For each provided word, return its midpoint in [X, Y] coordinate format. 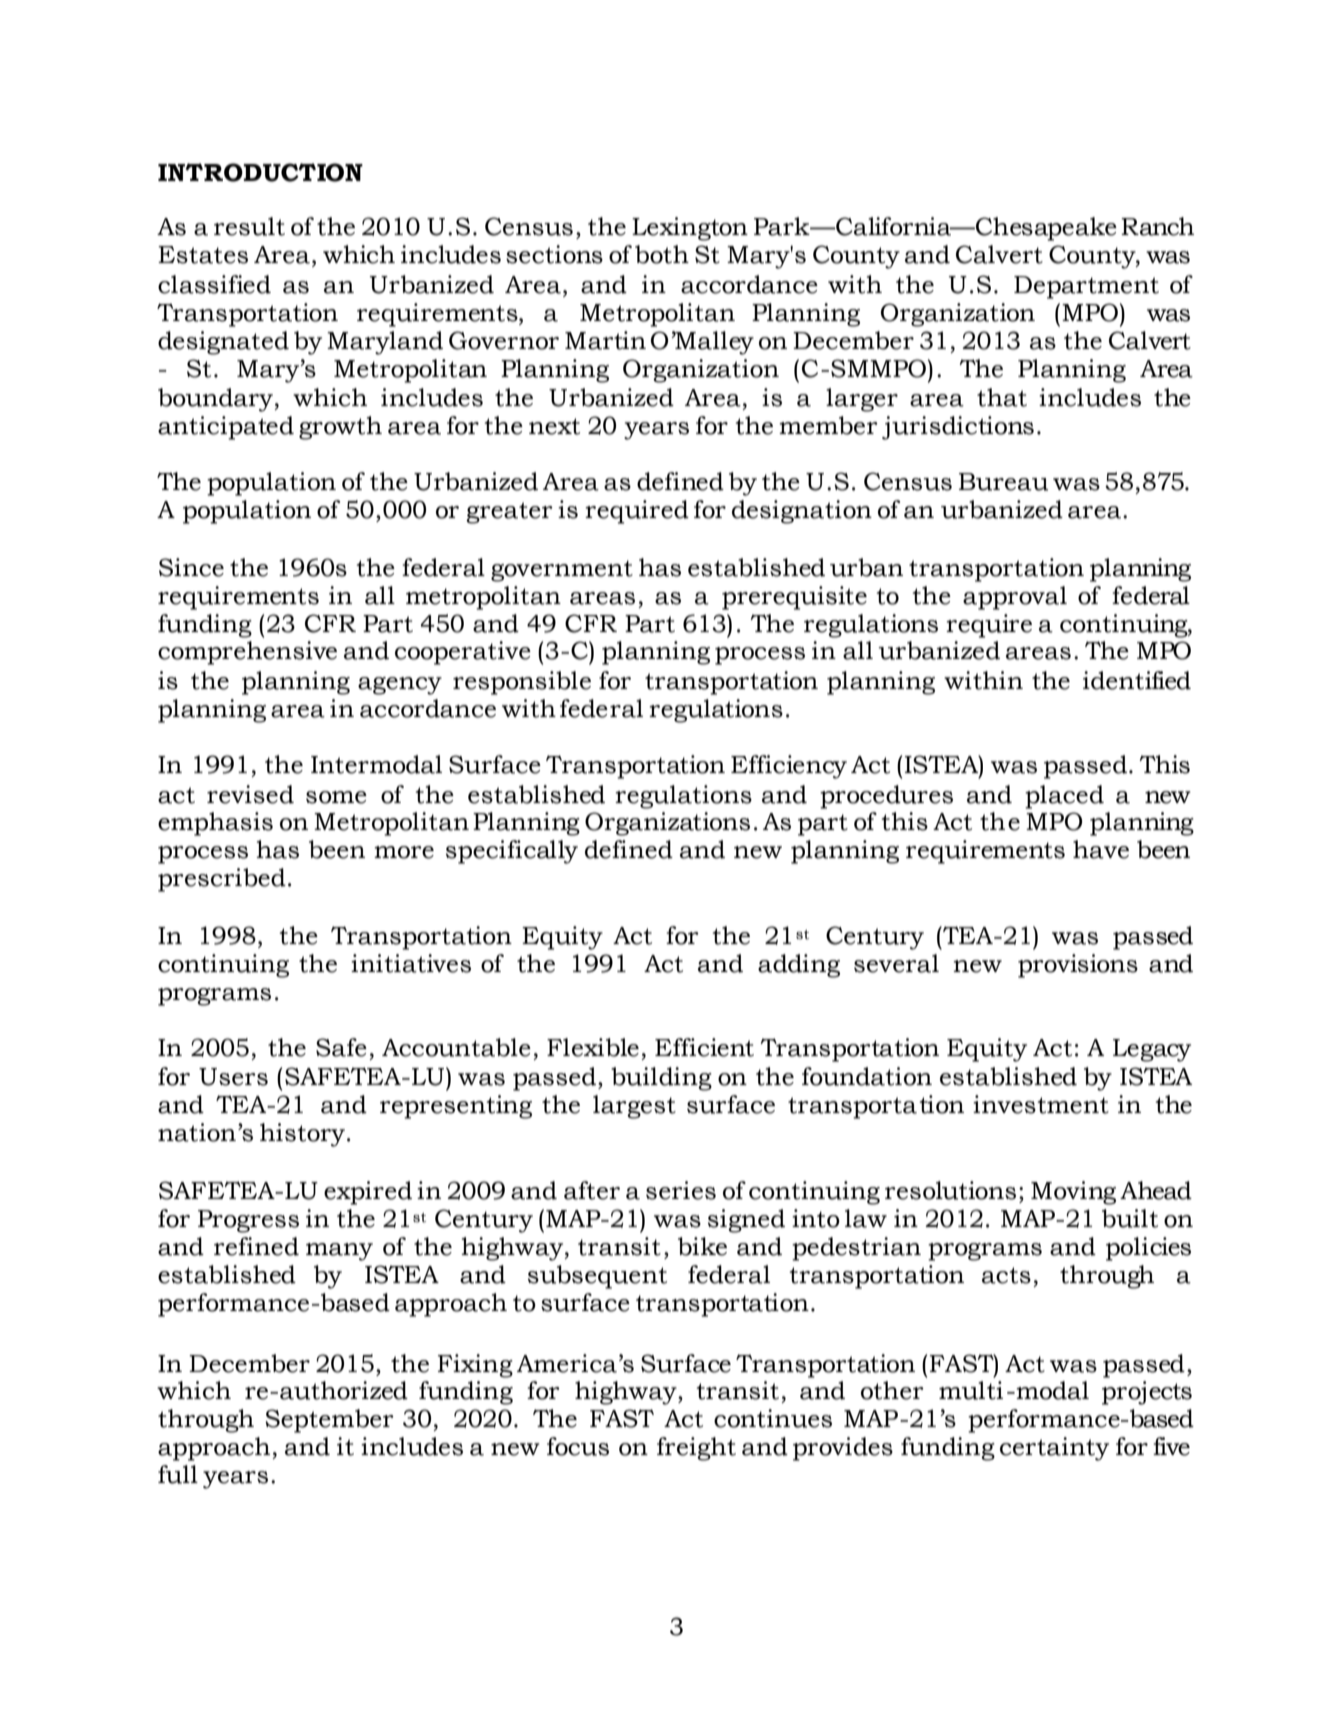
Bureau [1003, 482]
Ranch [1157, 226]
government [562, 571]
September [330, 1421]
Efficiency [789, 767]
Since [191, 567]
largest [634, 1107]
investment [1041, 1104]
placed [1064, 797]
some [336, 797]
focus [578, 1446]
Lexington [690, 229]
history [302, 1135]
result [249, 226]
